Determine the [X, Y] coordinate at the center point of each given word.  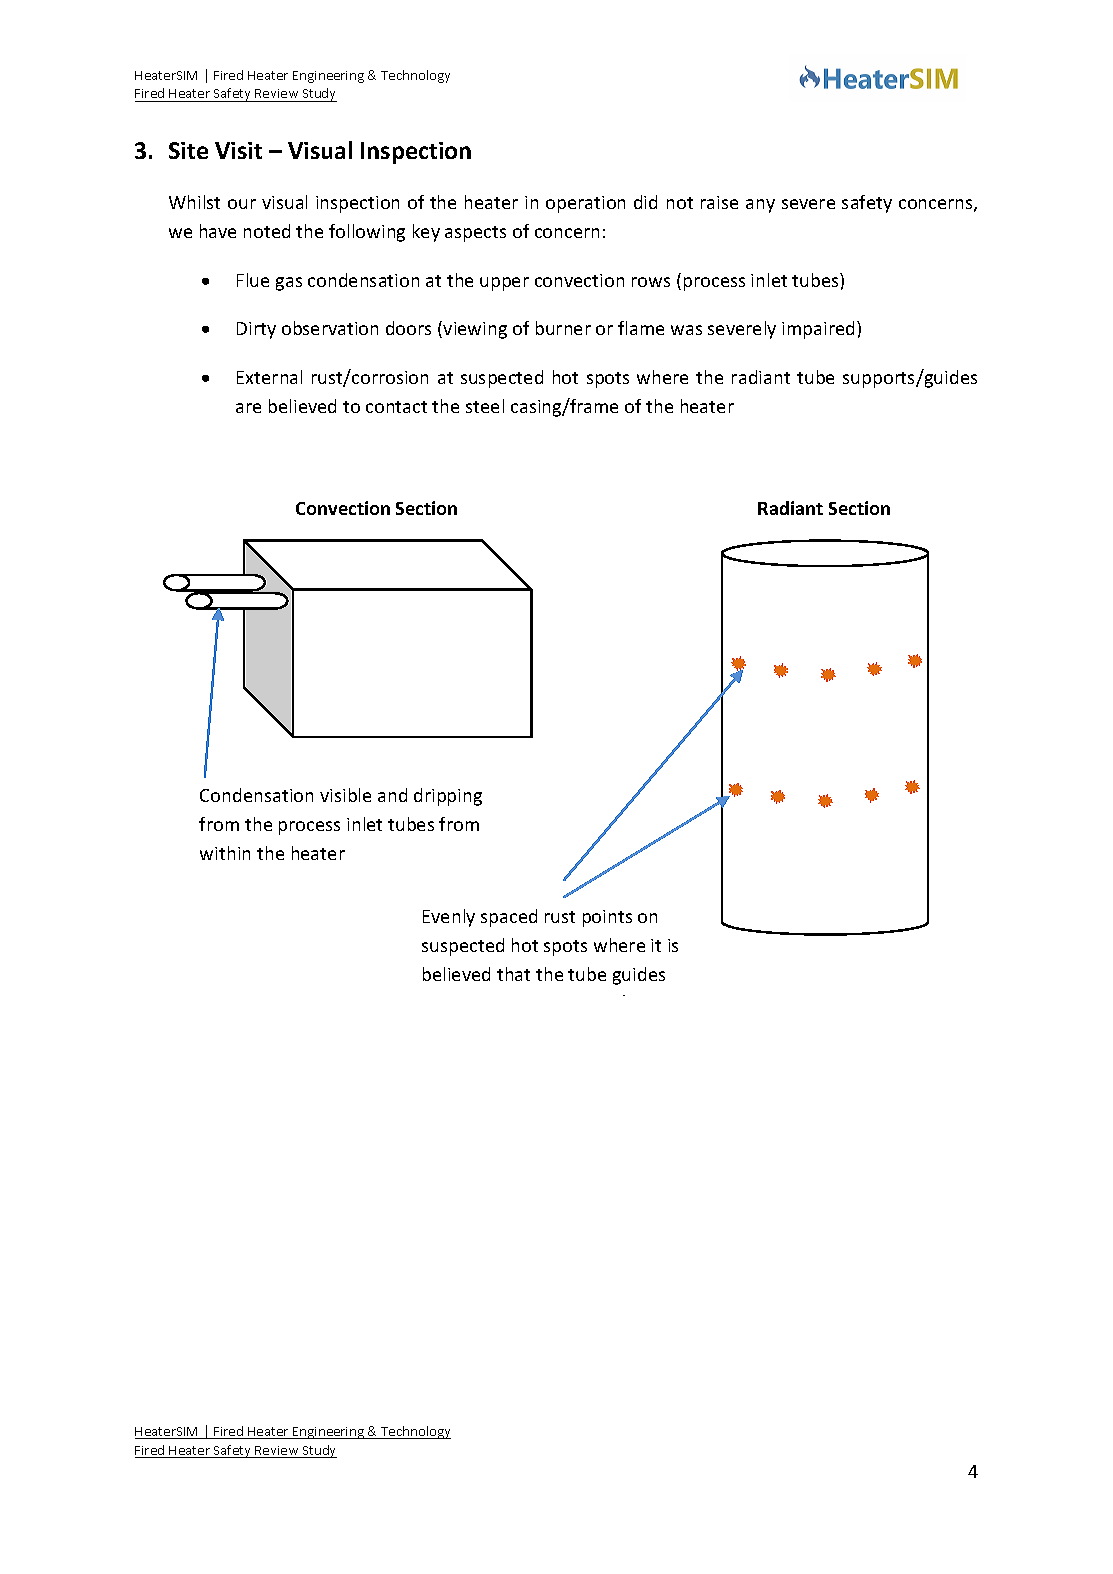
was [686, 330]
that [513, 974]
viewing [475, 330]
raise [719, 202]
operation [585, 204]
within [225, 853]
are [248, 408]
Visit [238, 150]
